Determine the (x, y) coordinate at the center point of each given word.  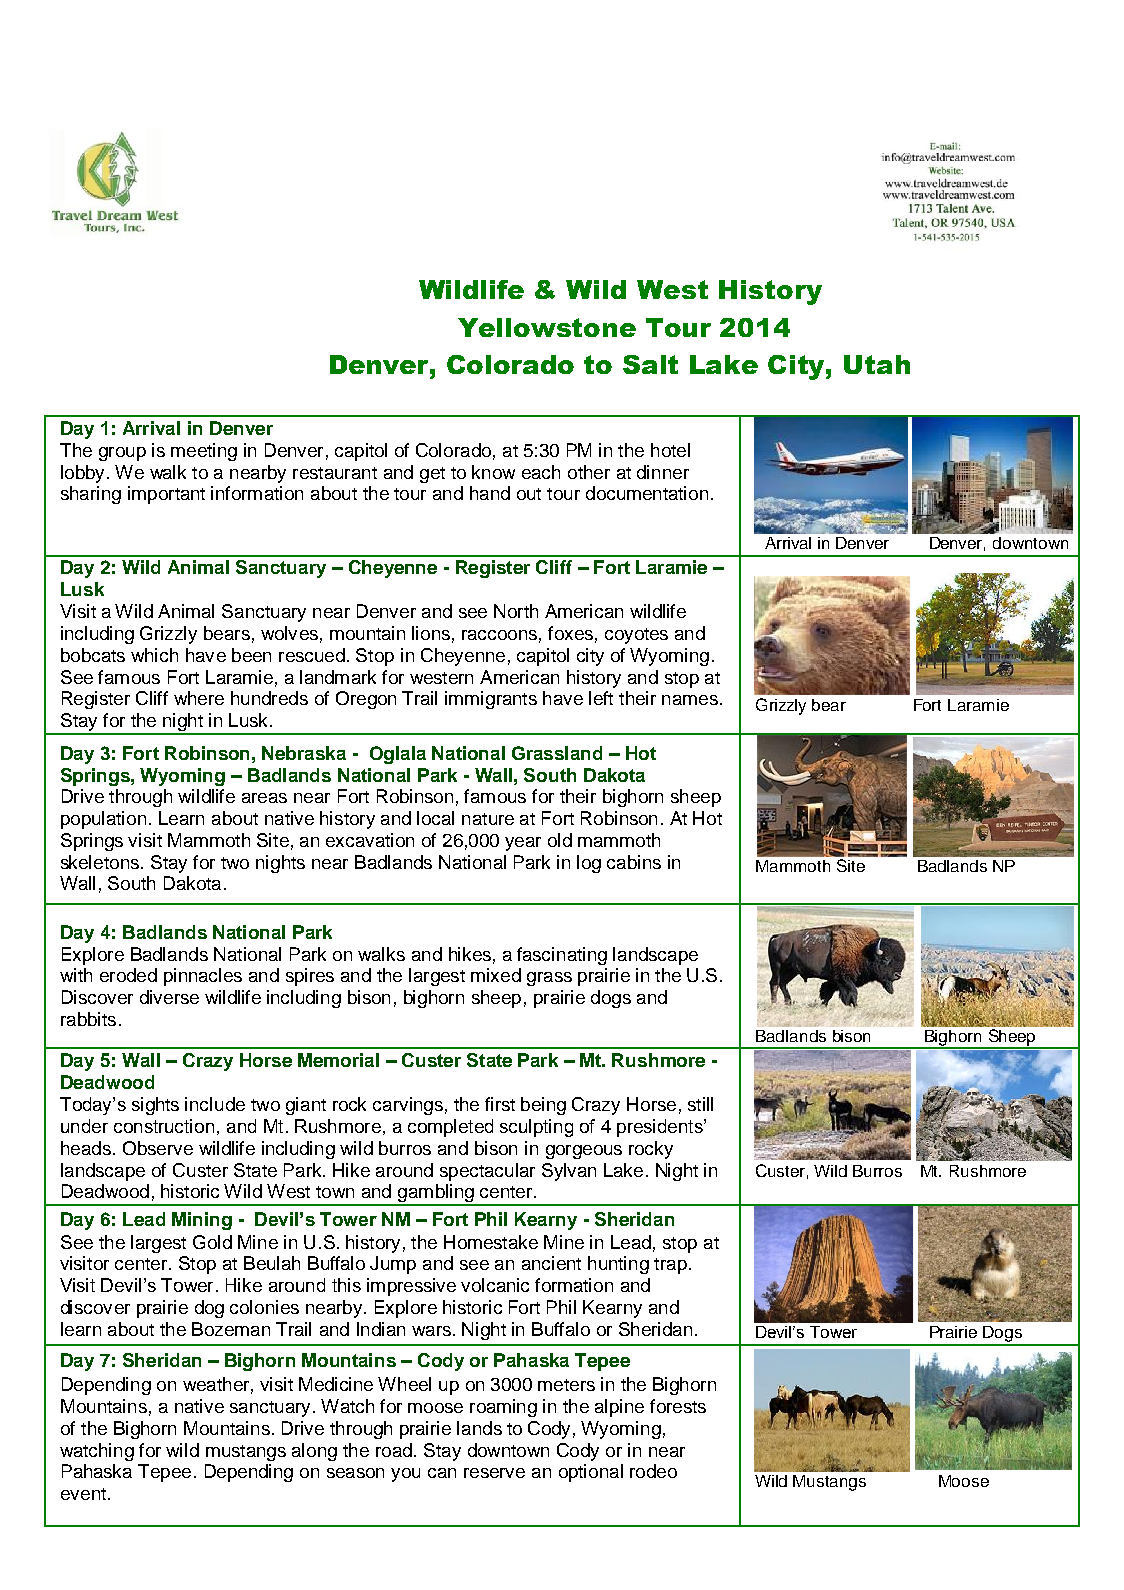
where (199, 698)
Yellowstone (547, 327)
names (690, 700)
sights (155, 1106)
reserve (494, 1473)
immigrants (491, 700)
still (700, 1104)
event (83, 1494)
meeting (204, 452)
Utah (877, 364)
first (500, 1104)
